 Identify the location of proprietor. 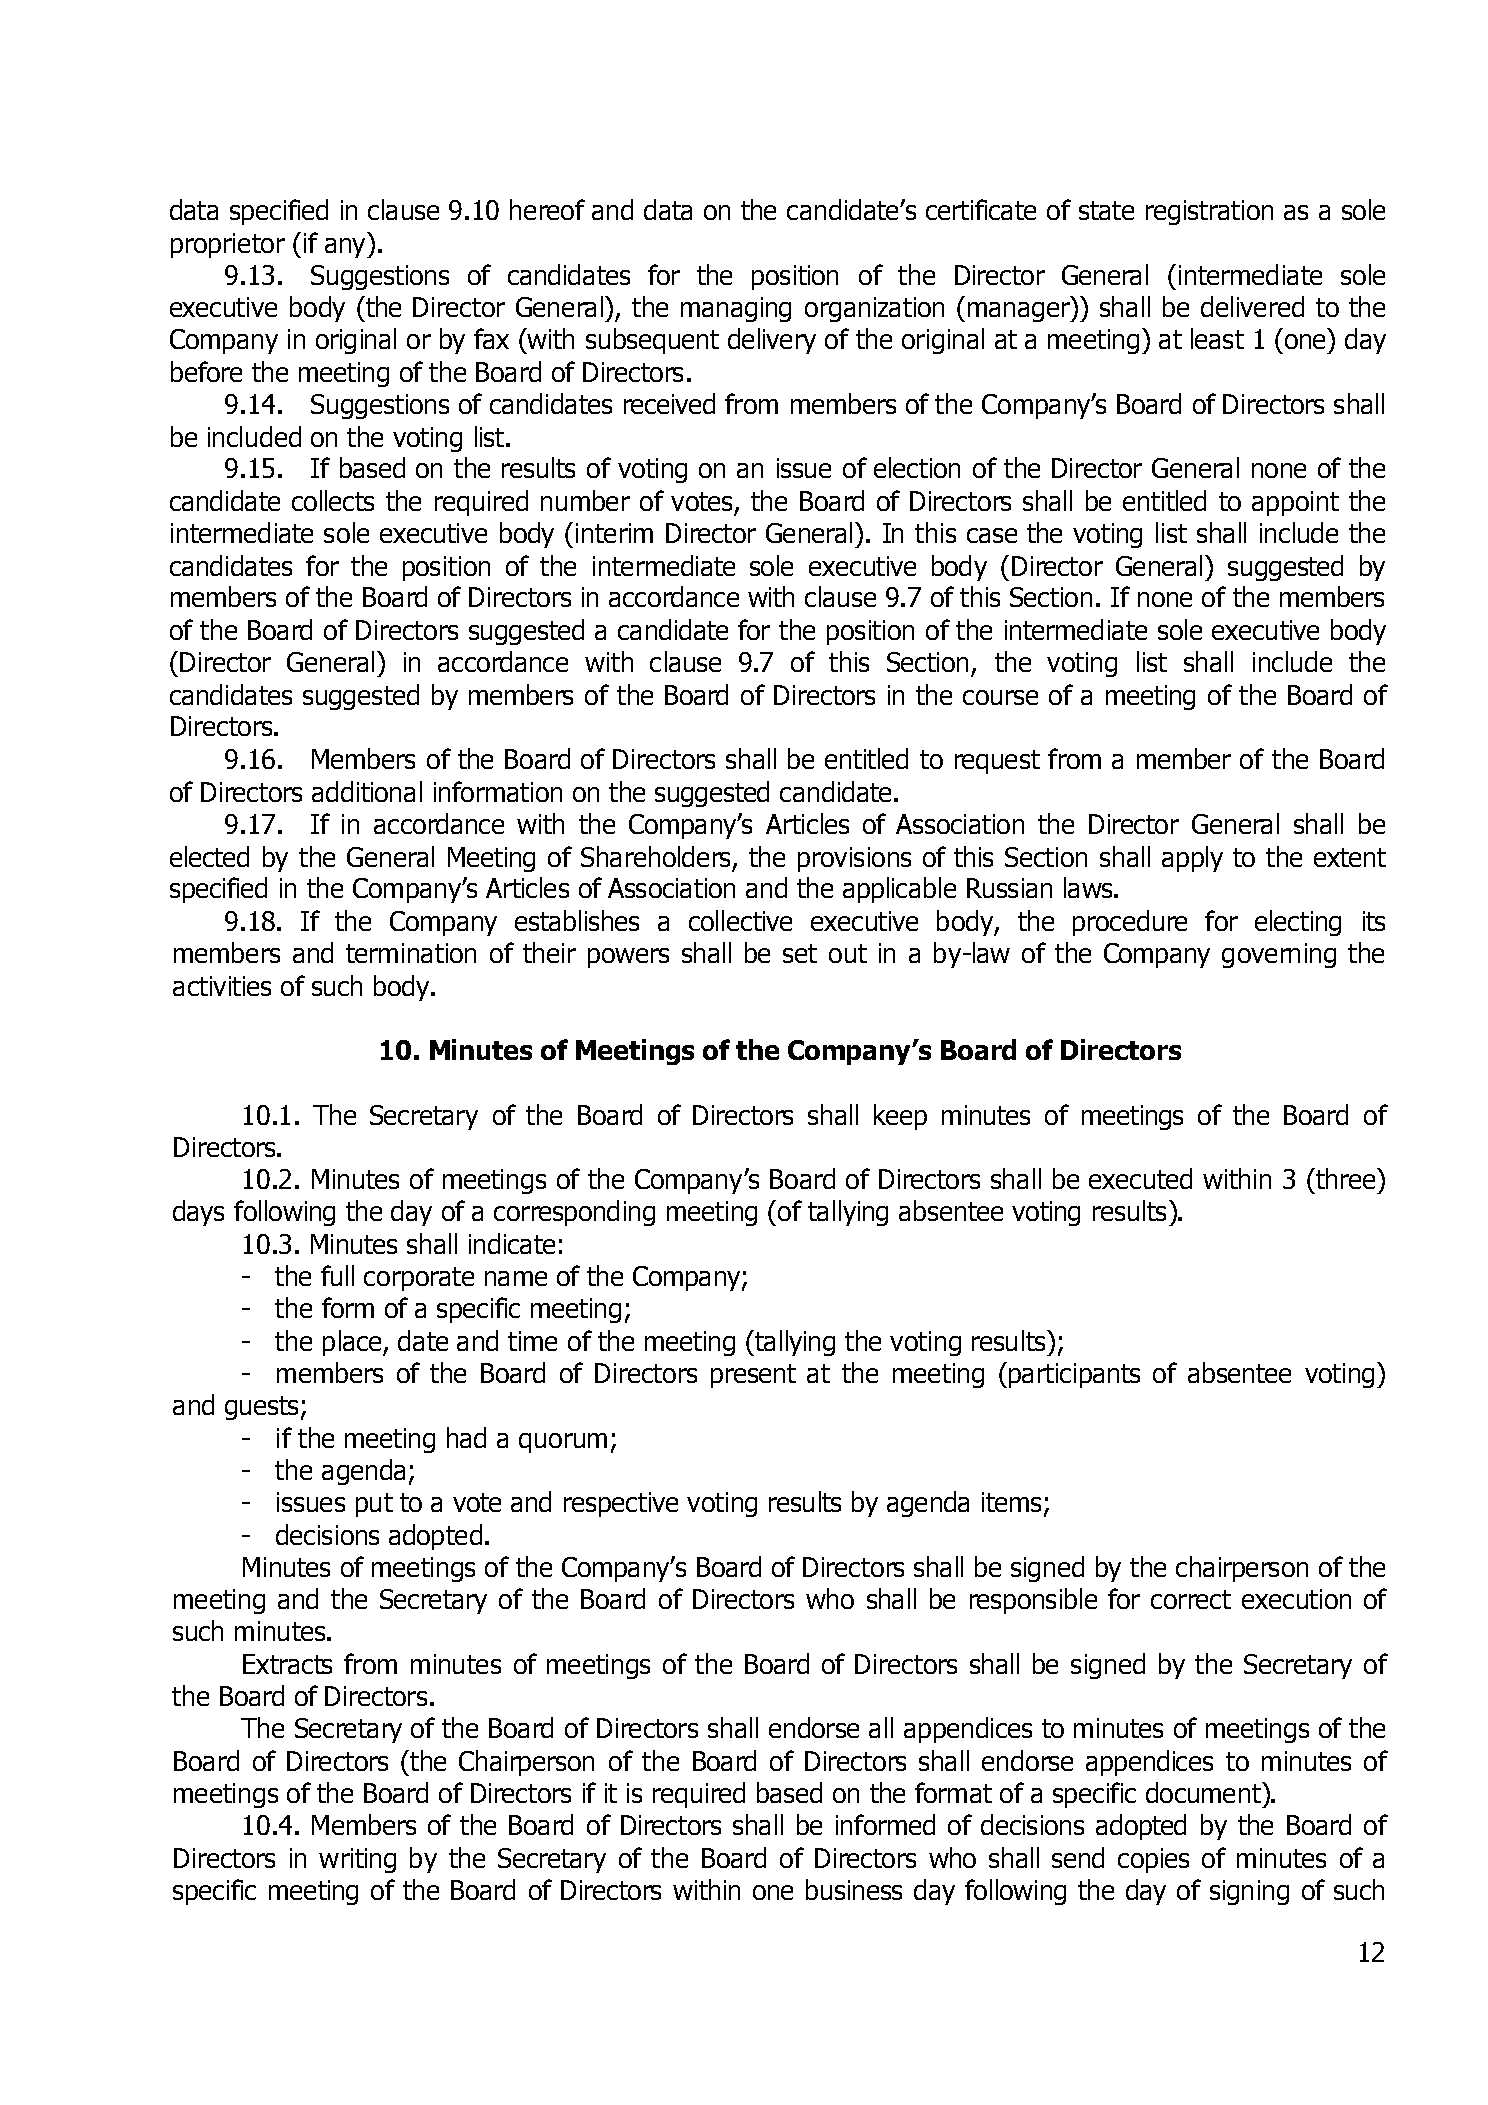
(228, 245).
